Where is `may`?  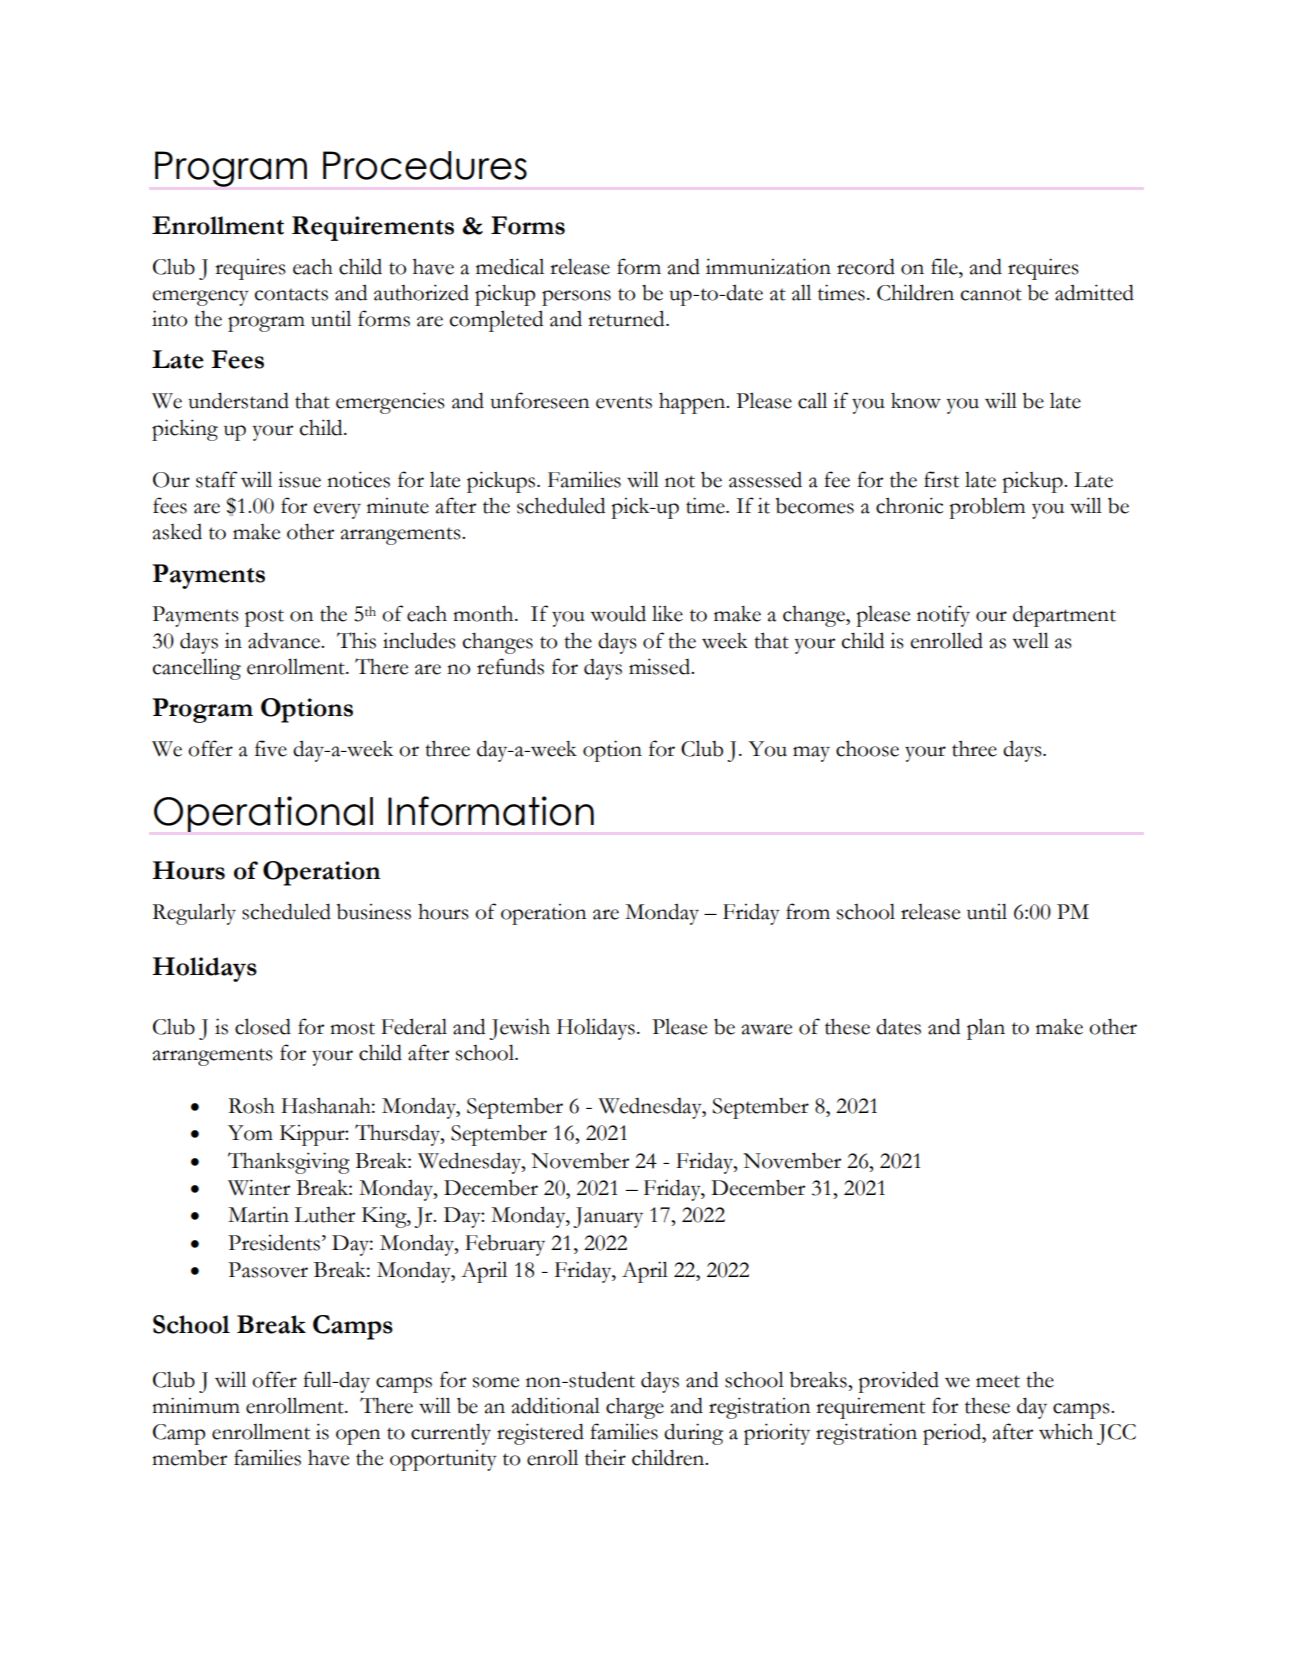
may is located at coordinates (811, 754).
